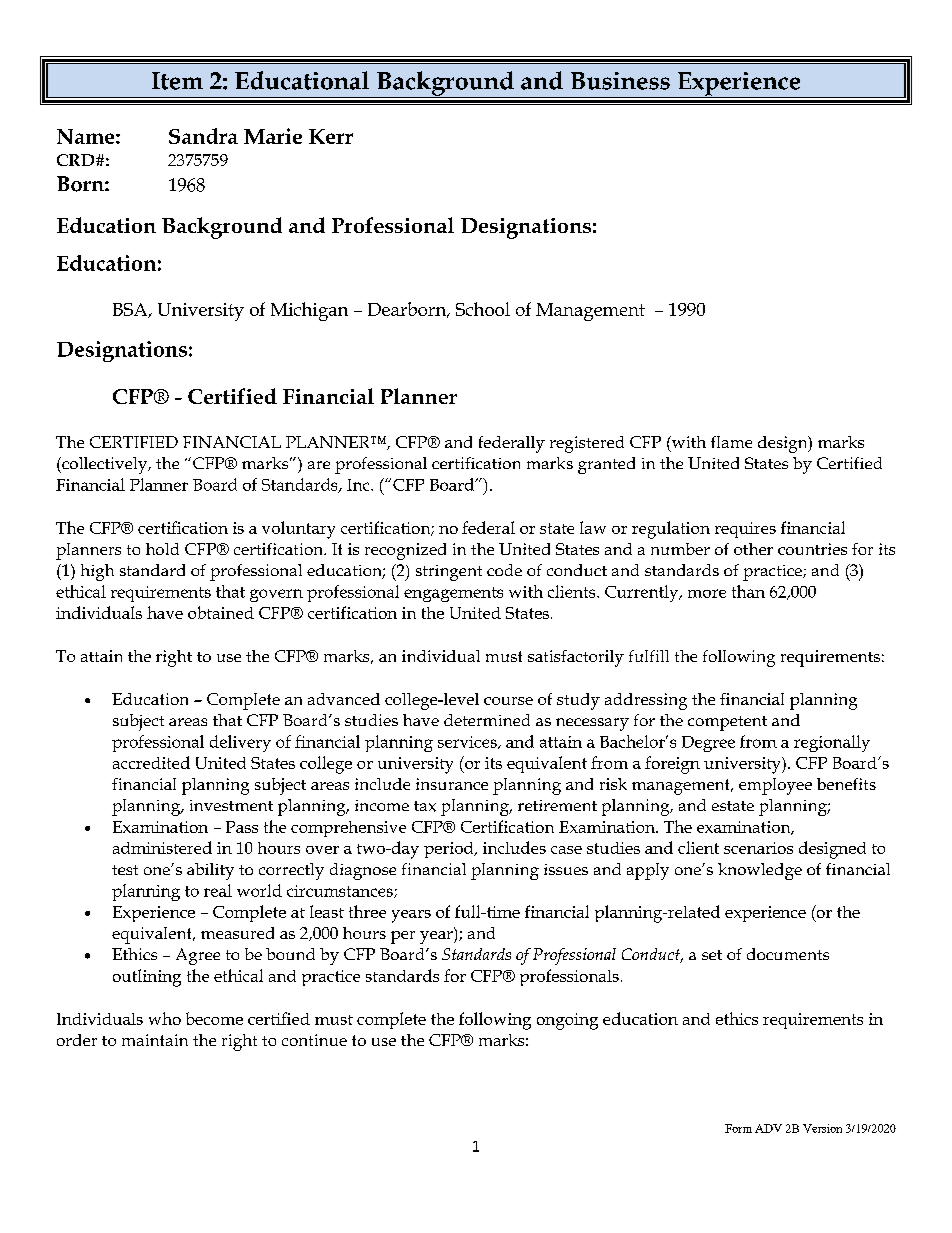 The height and width of the image is (1233, 952). What do you see at coordinates (453, 594) in the image?
I see `engagements` at bounding box center [453, 594].
